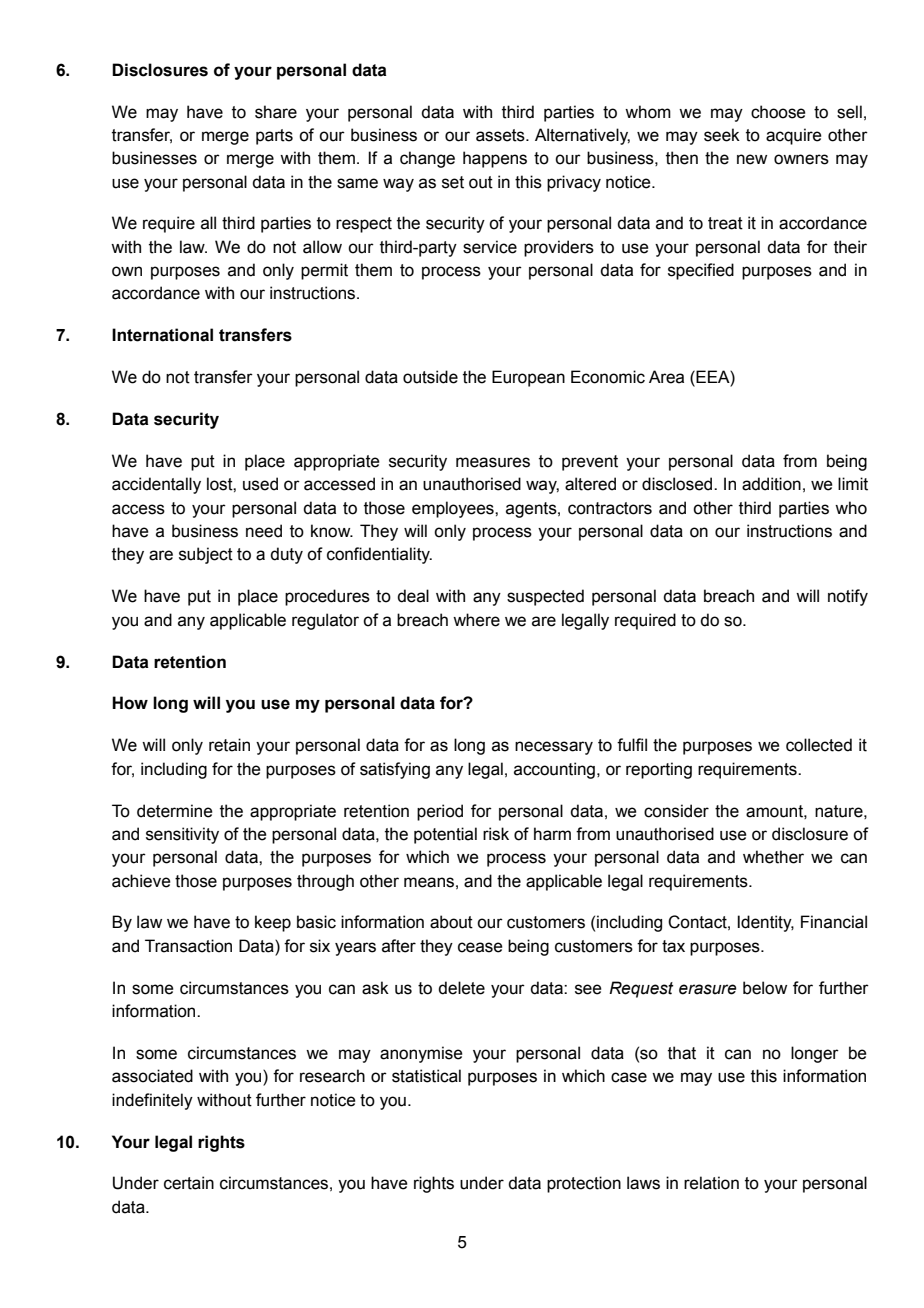  What do you see at coordinates (189, 1183) in the screenshot?
I see `certain` at bounding box center [189, 1183].
